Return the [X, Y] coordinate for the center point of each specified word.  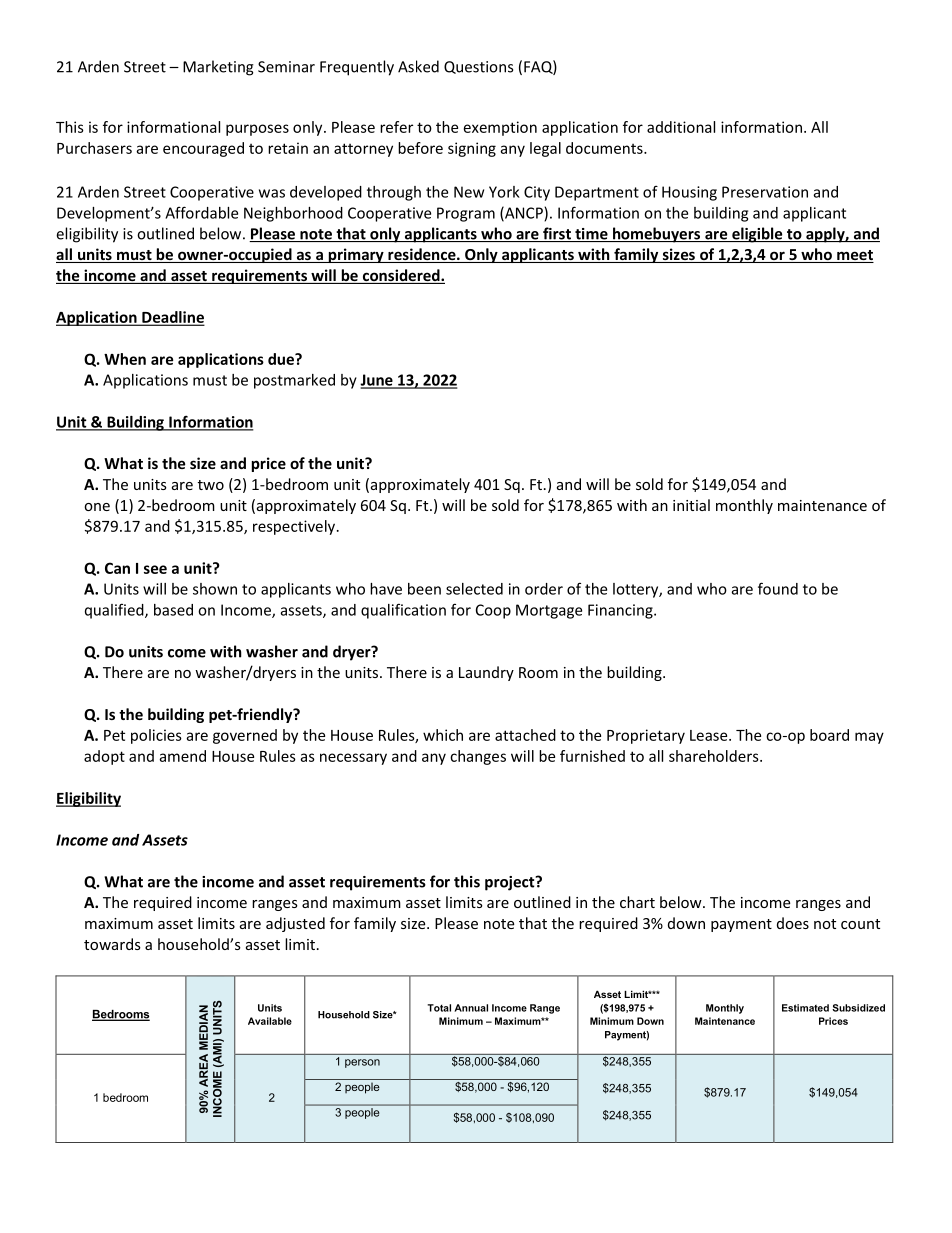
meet [854, 256]
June [377, 381]
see [155, 569]
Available [270, 1021]
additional [681, 127]
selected [474, 589]
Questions [478, 67]
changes [478, 757]
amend [182, 756]
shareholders [715, 756]
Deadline [172, 318]
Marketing [218, 68]
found [778, 588]
